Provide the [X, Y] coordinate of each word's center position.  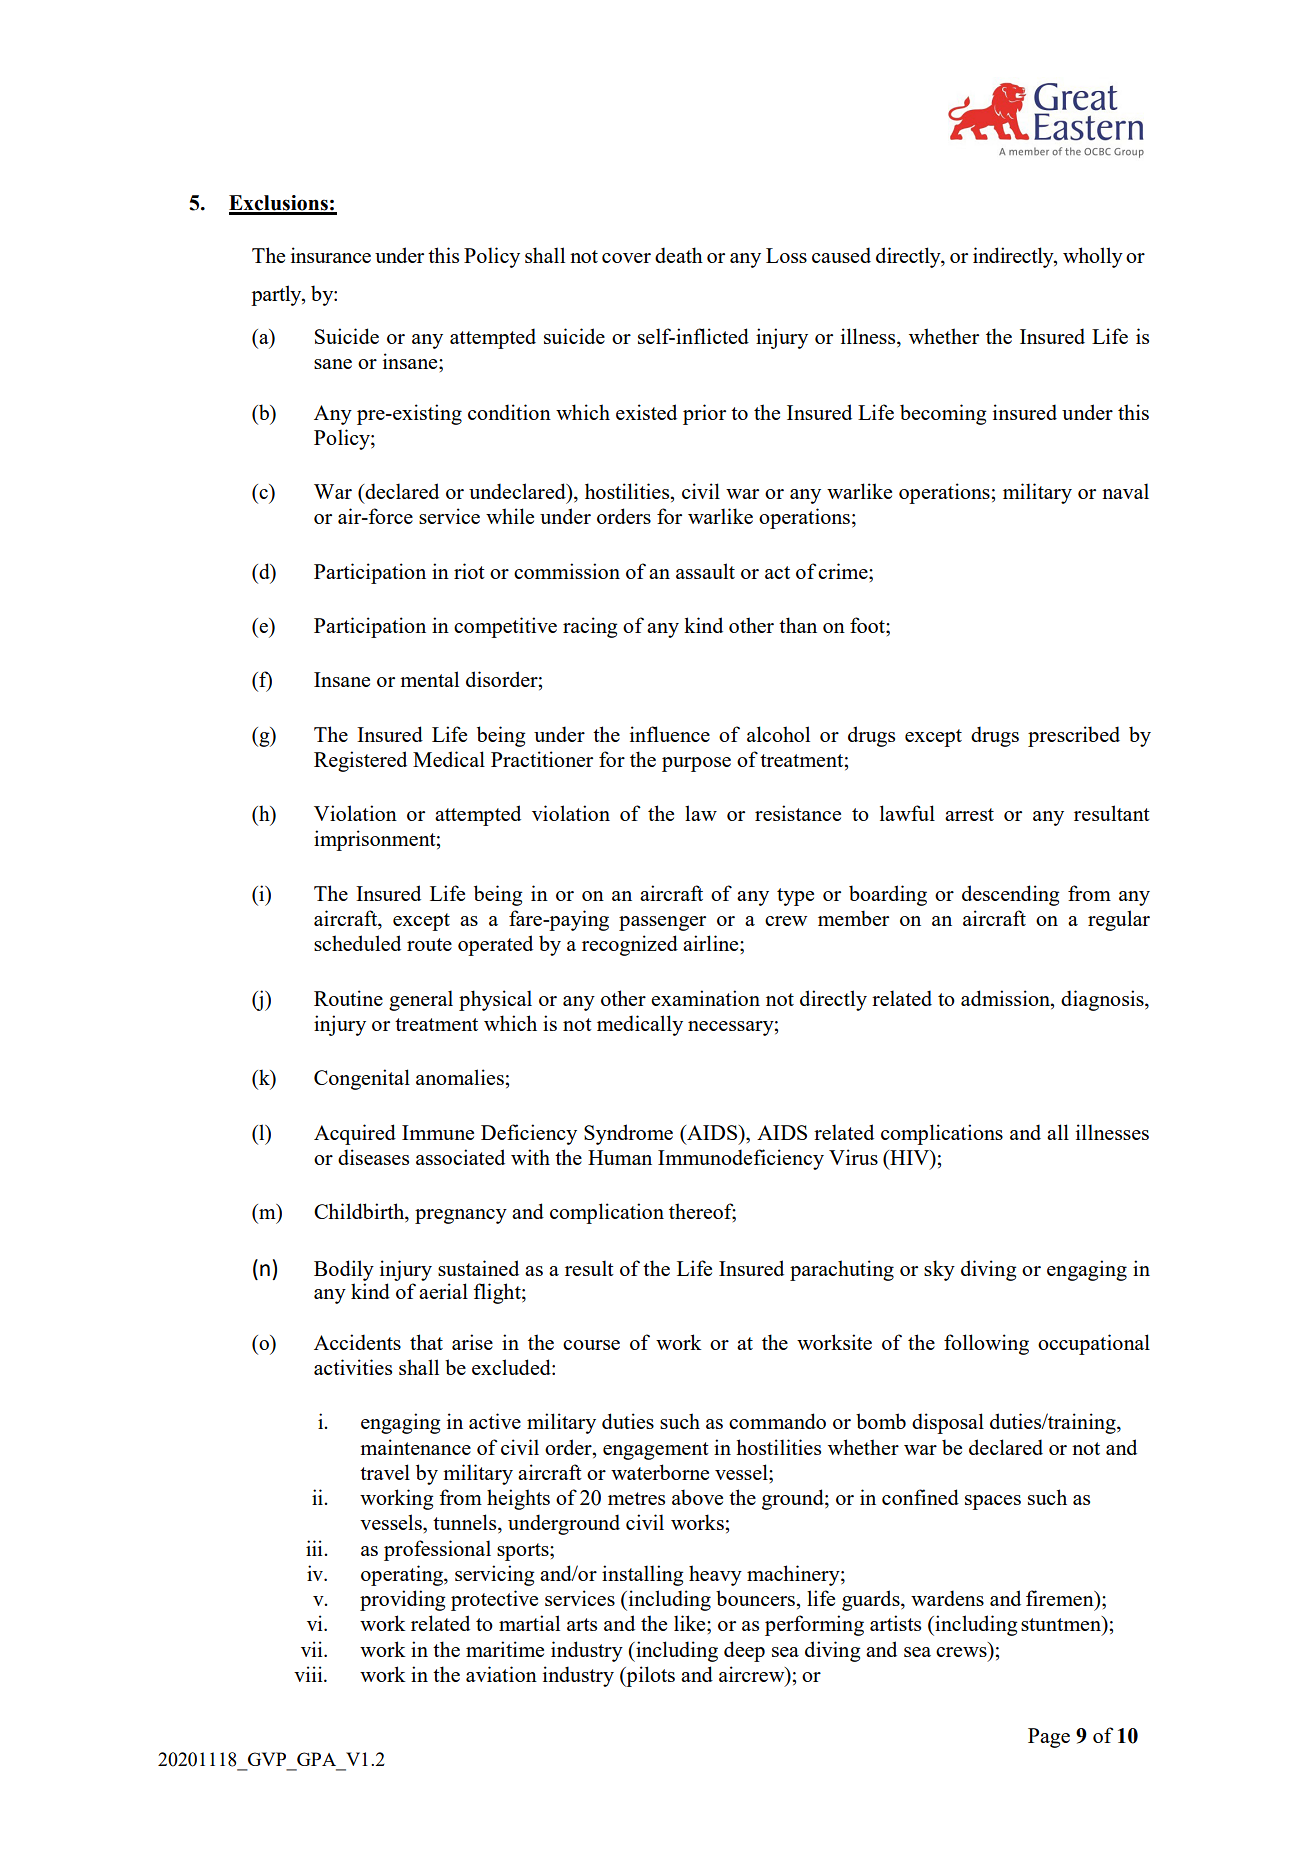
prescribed [1074, 736]
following [986, 1344]
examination [705, 998]
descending [1010, 895]
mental [429, 679]
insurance [331, 255]
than [798, 625]
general [421, 1000]
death [679, 255]
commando [777, 1421]
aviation [501, 1674]
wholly [1093, 257]
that [426, 1342]
